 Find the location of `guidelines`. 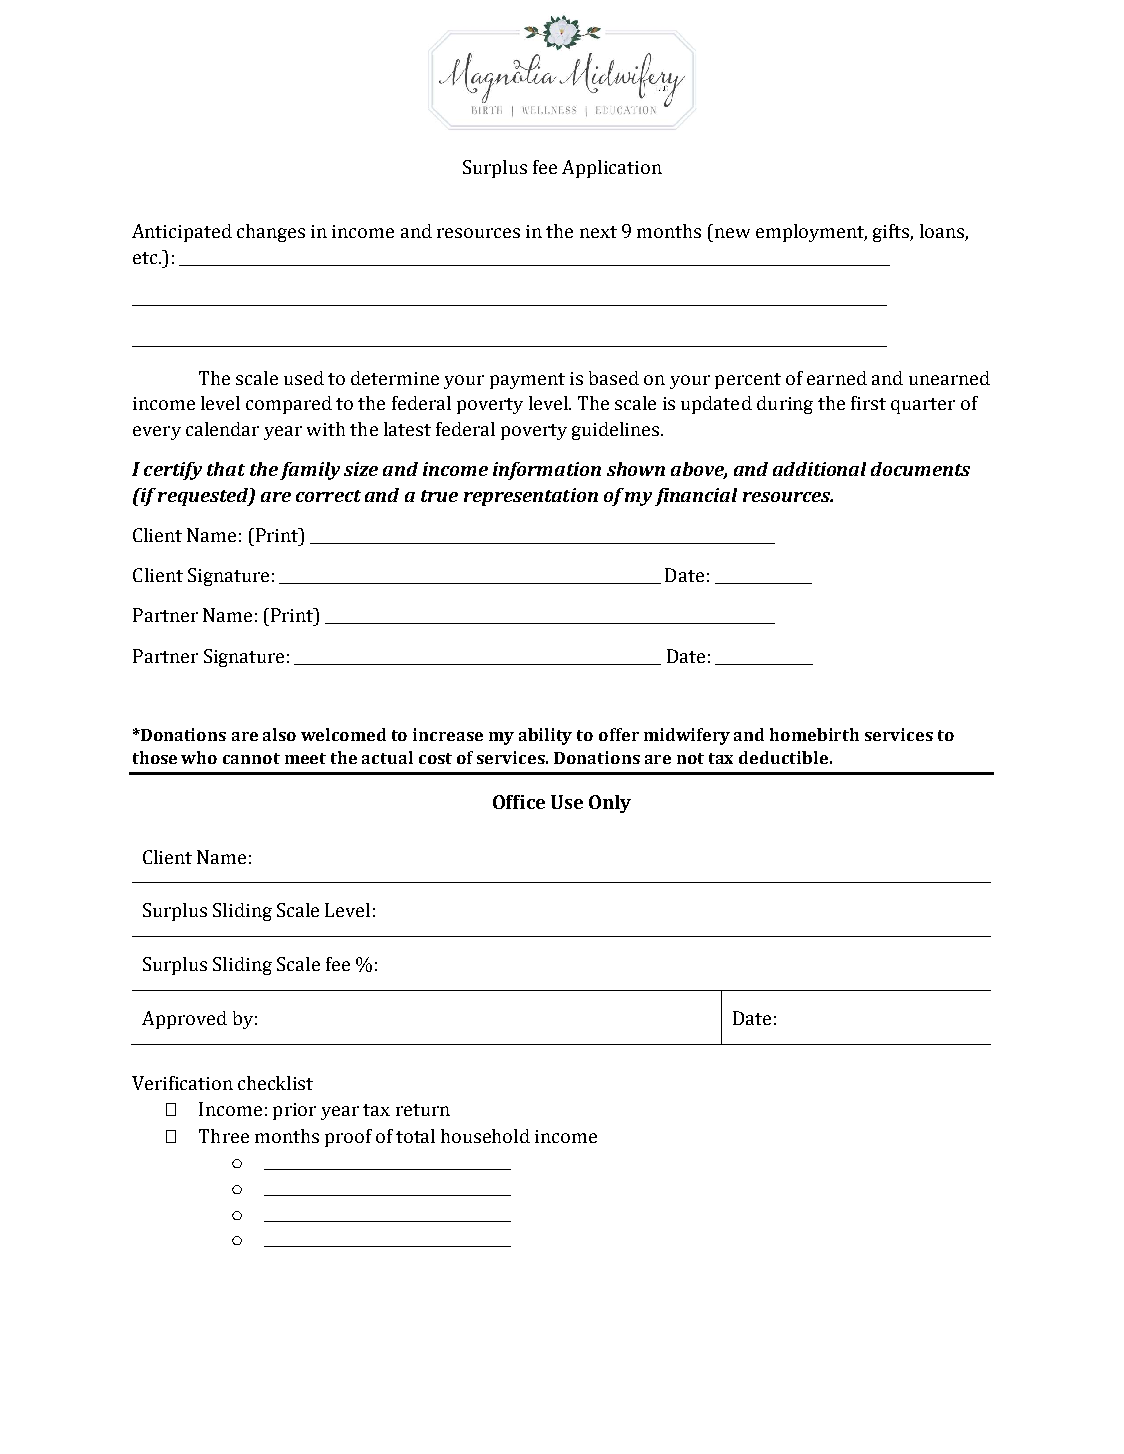

guidelines is located at coordinates (617, 431).
